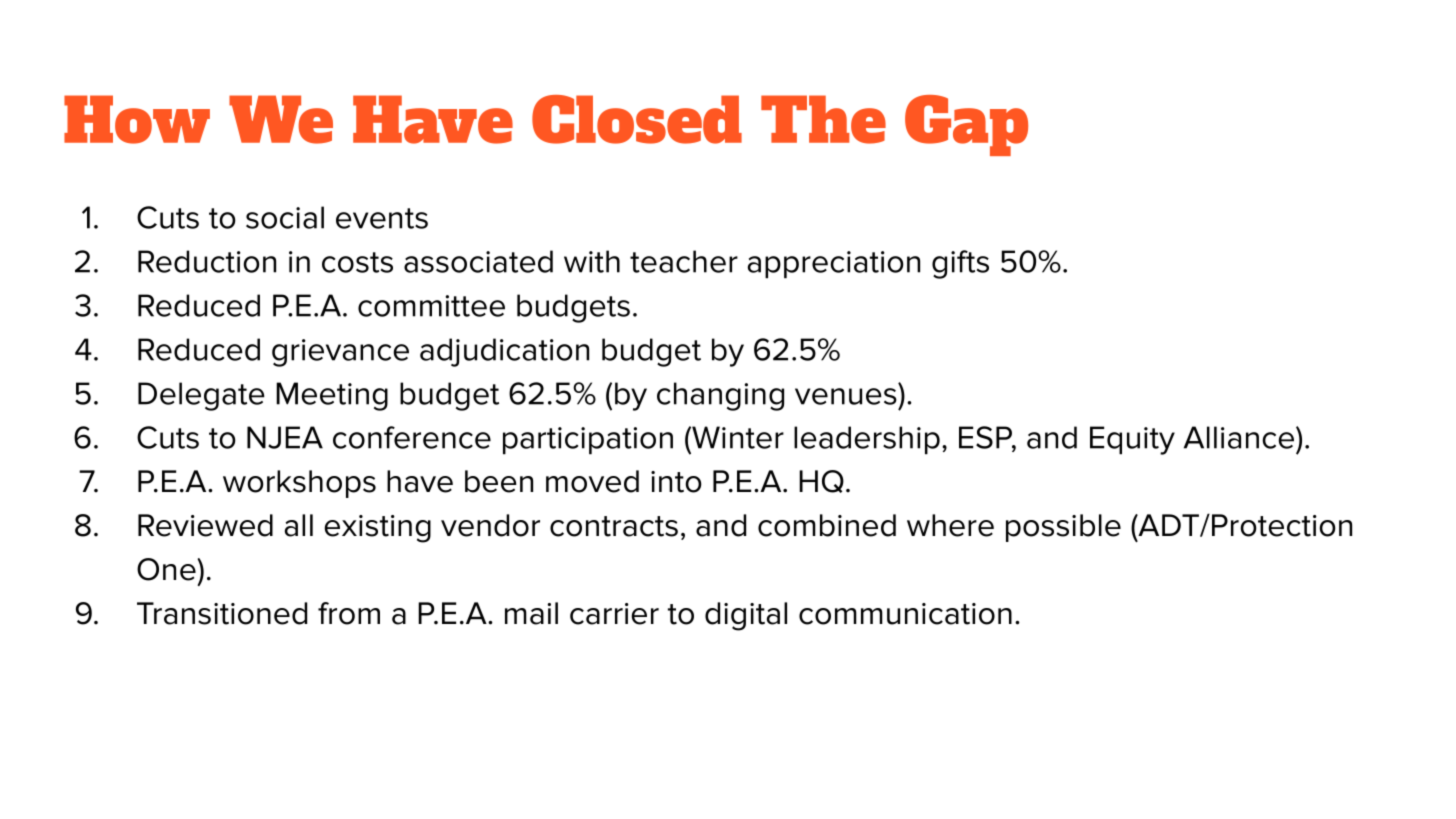  I want to click on How, so click(137, 119).
